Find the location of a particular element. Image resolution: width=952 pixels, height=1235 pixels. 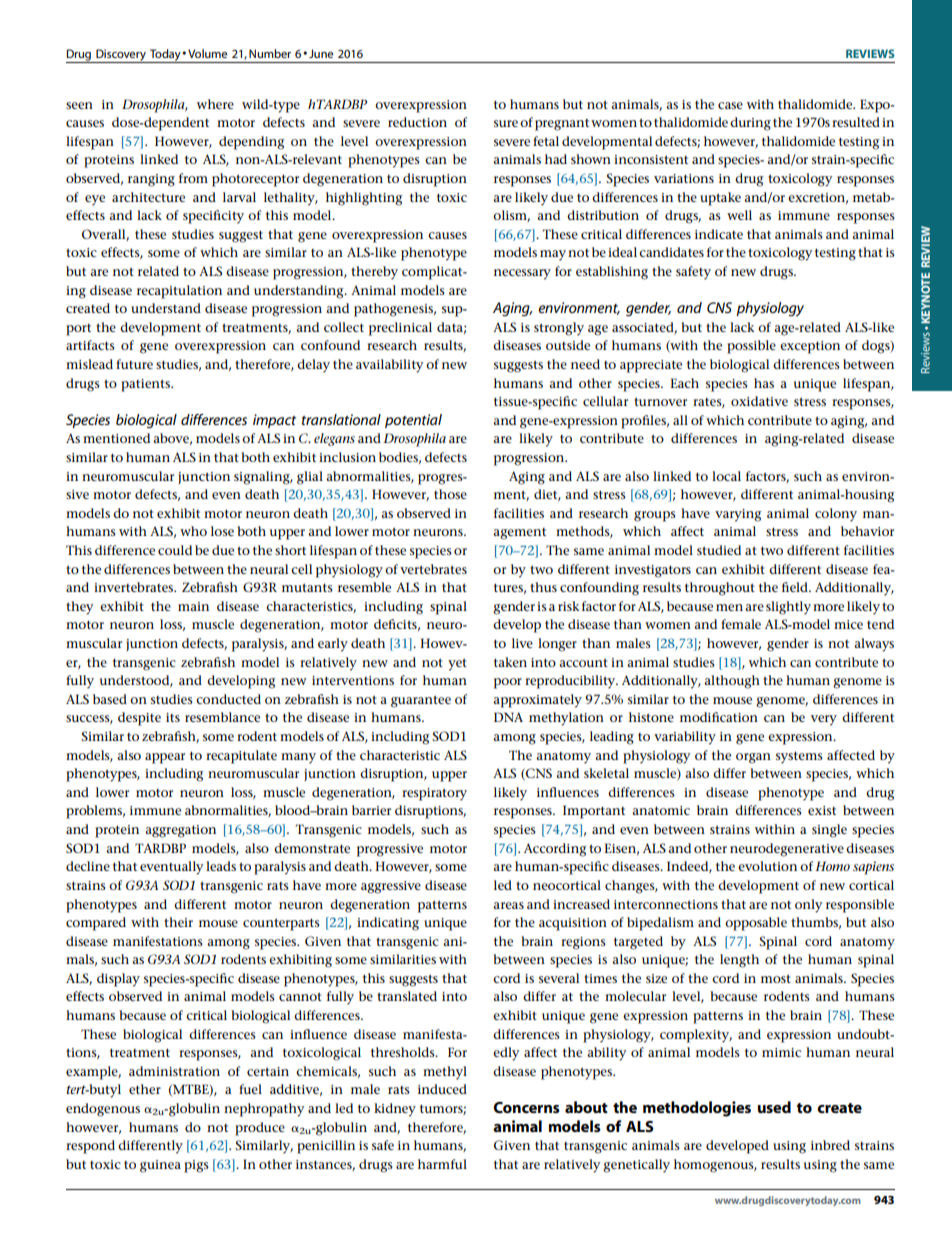

reduction is located at coordinates (417, 122).
